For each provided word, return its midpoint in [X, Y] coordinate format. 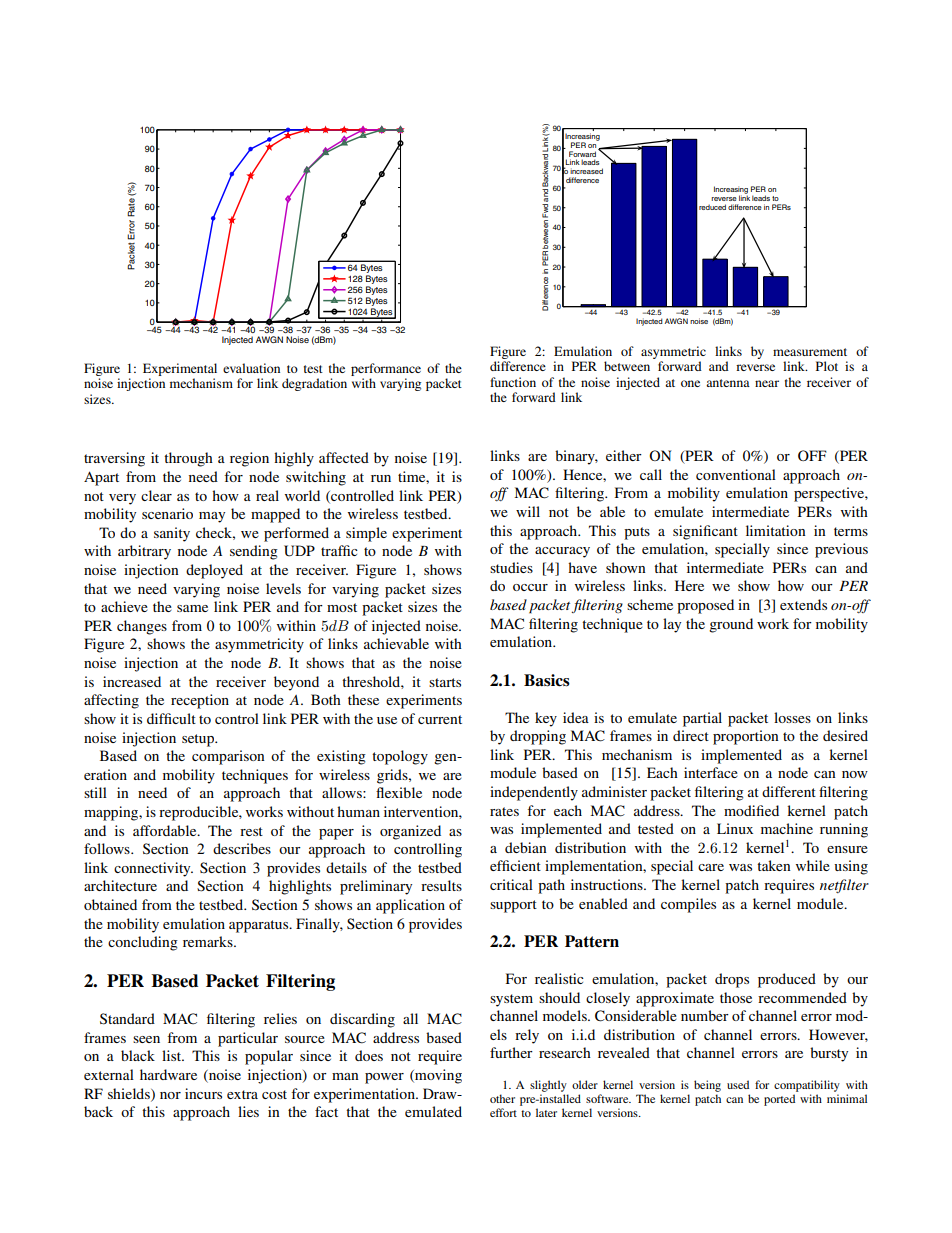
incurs [203, 1093]
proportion [746, 737]
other [502, 1098]
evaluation [251, 368]
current [440, 719]
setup [199, 740]
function [513, 382]
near [767, 383]
